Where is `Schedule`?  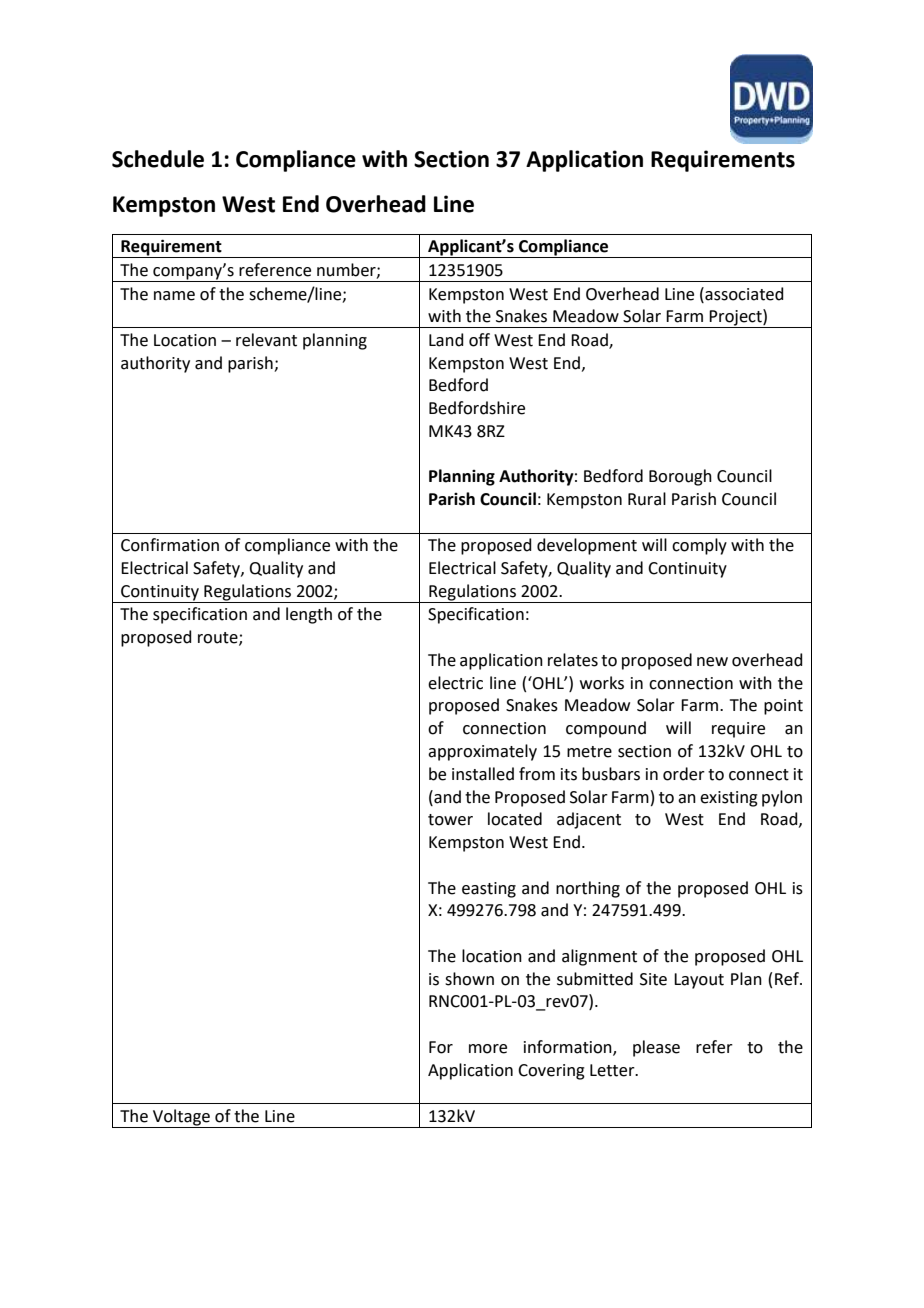
Schedule is located at coordinates (158, 159).
